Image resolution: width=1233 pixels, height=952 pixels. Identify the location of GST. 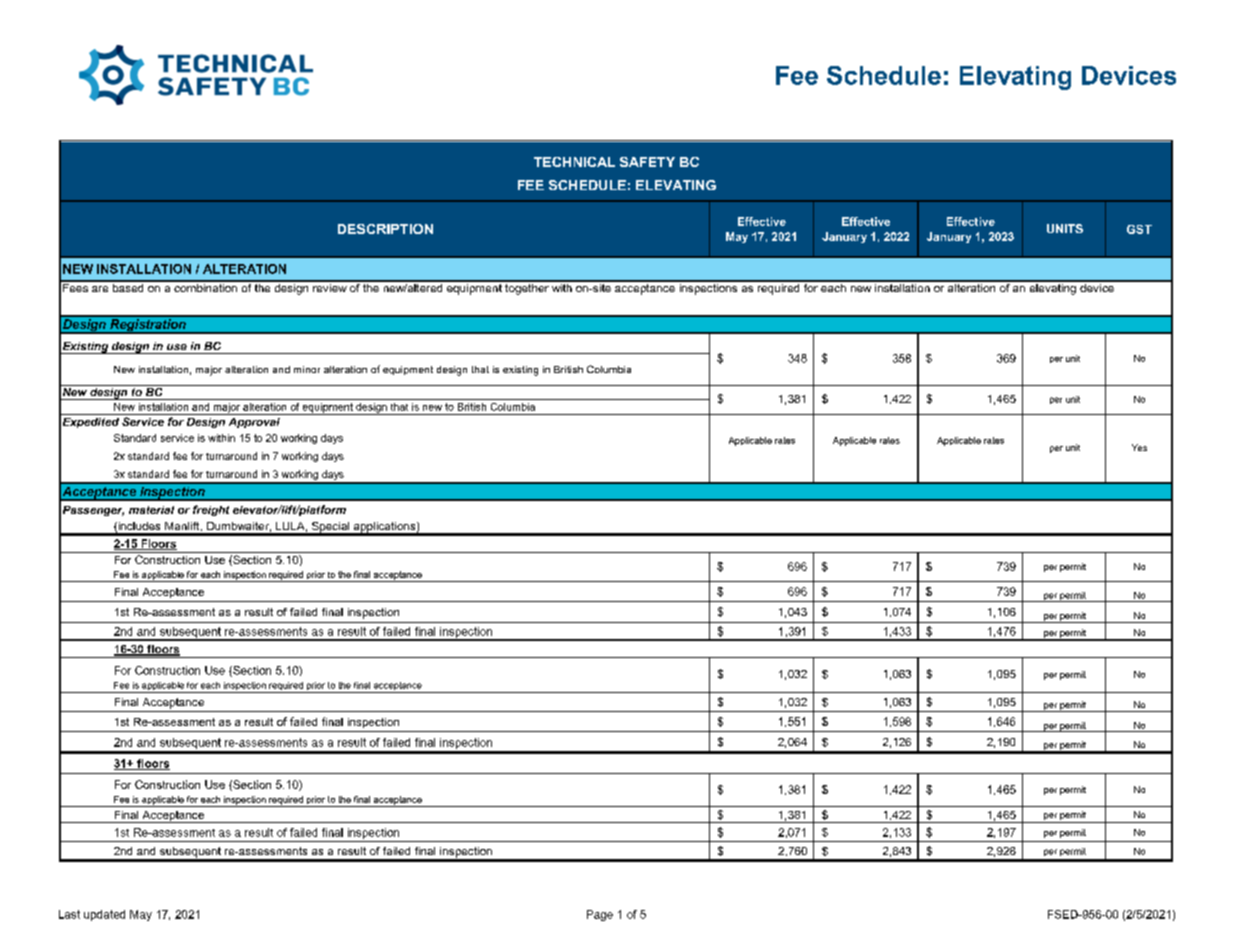
(1139, 229).
